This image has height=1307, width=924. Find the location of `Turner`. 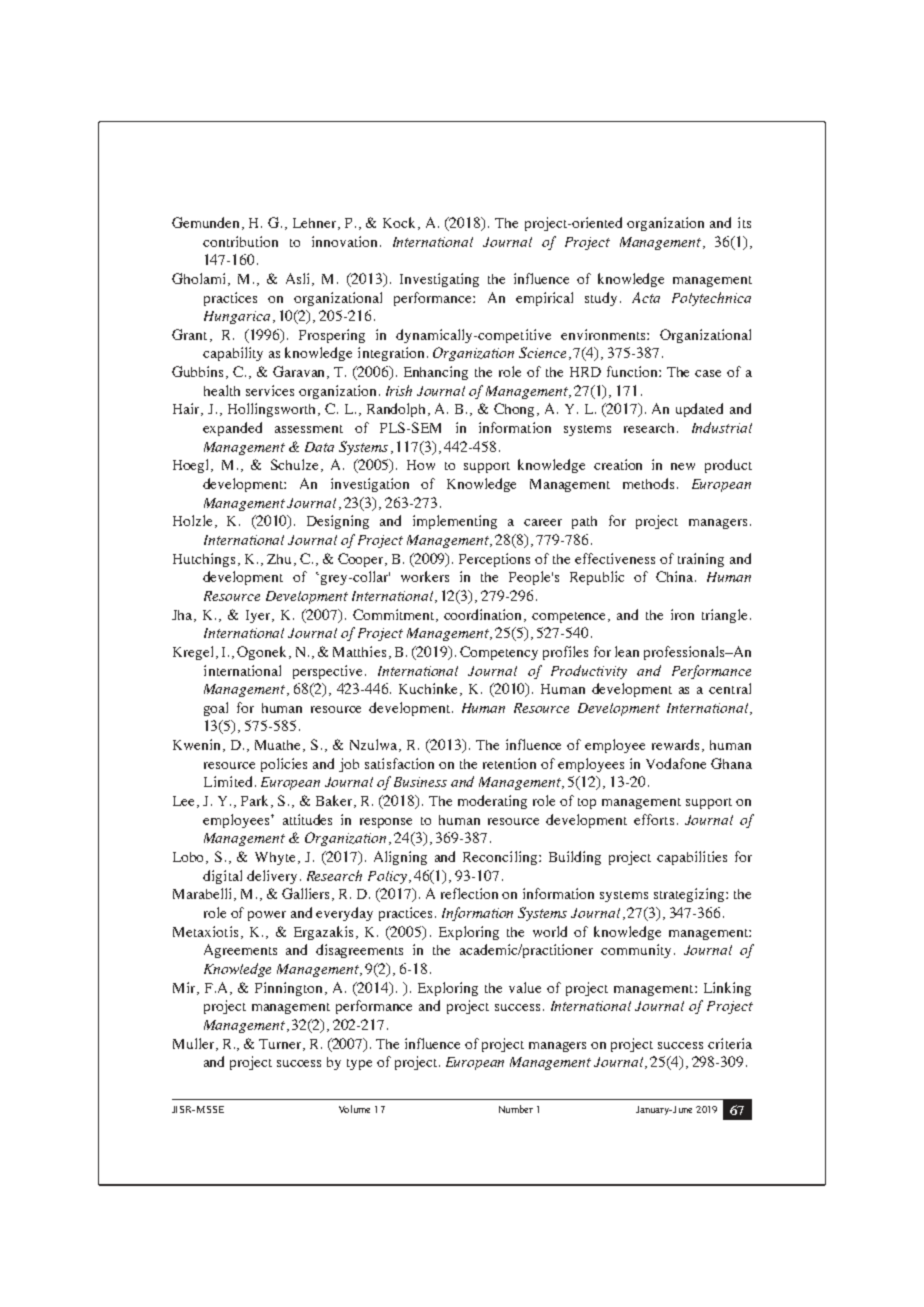

Turner is located at coordinates (282, 1045).
